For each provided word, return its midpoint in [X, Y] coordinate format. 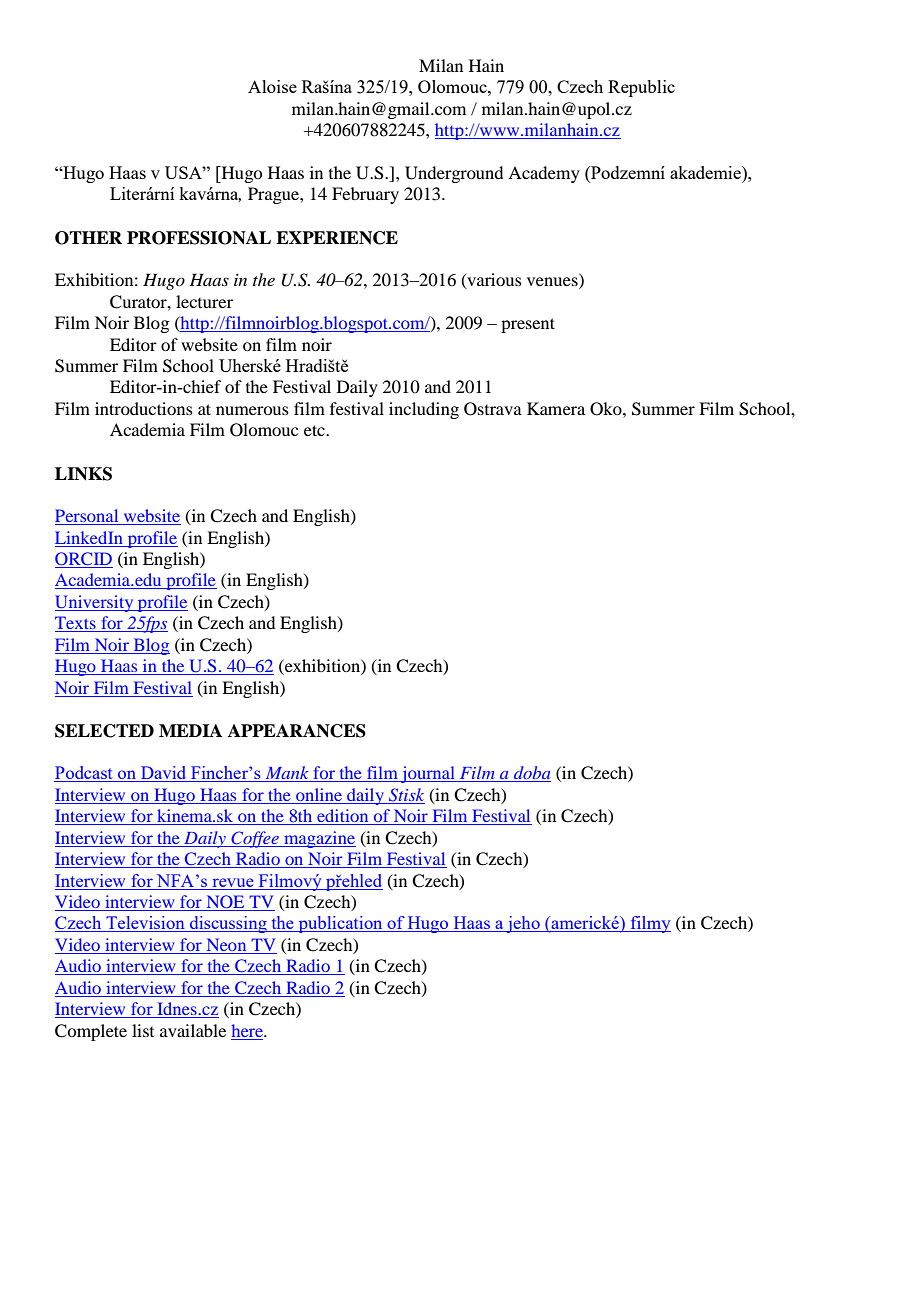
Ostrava [493, 409]
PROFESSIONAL [199, 238]
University [95, 603]
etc [315, 430]
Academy [544, 174]
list [143, 1030]
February [365, 195]
